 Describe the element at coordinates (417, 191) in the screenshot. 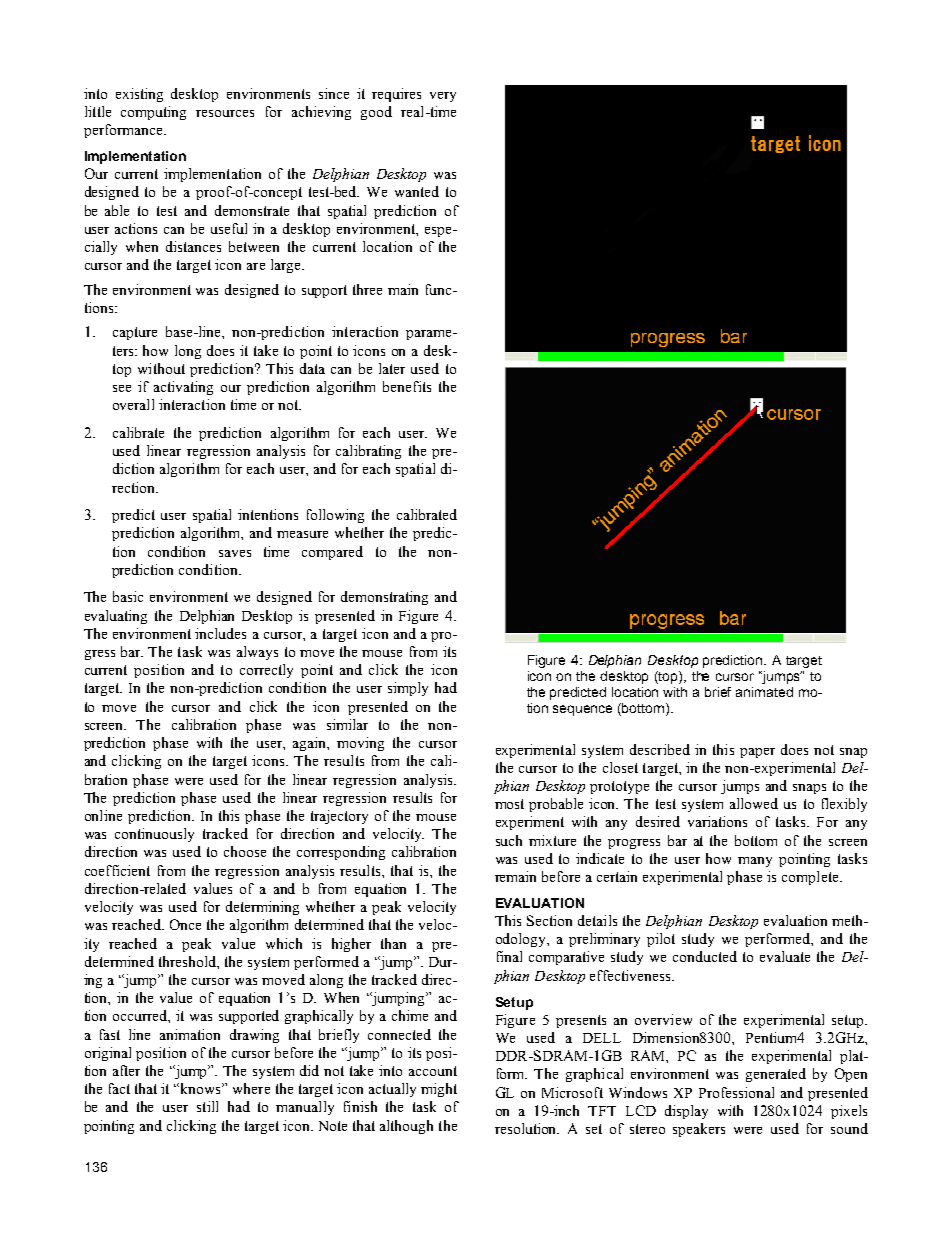

I see `wanted` at that location.
